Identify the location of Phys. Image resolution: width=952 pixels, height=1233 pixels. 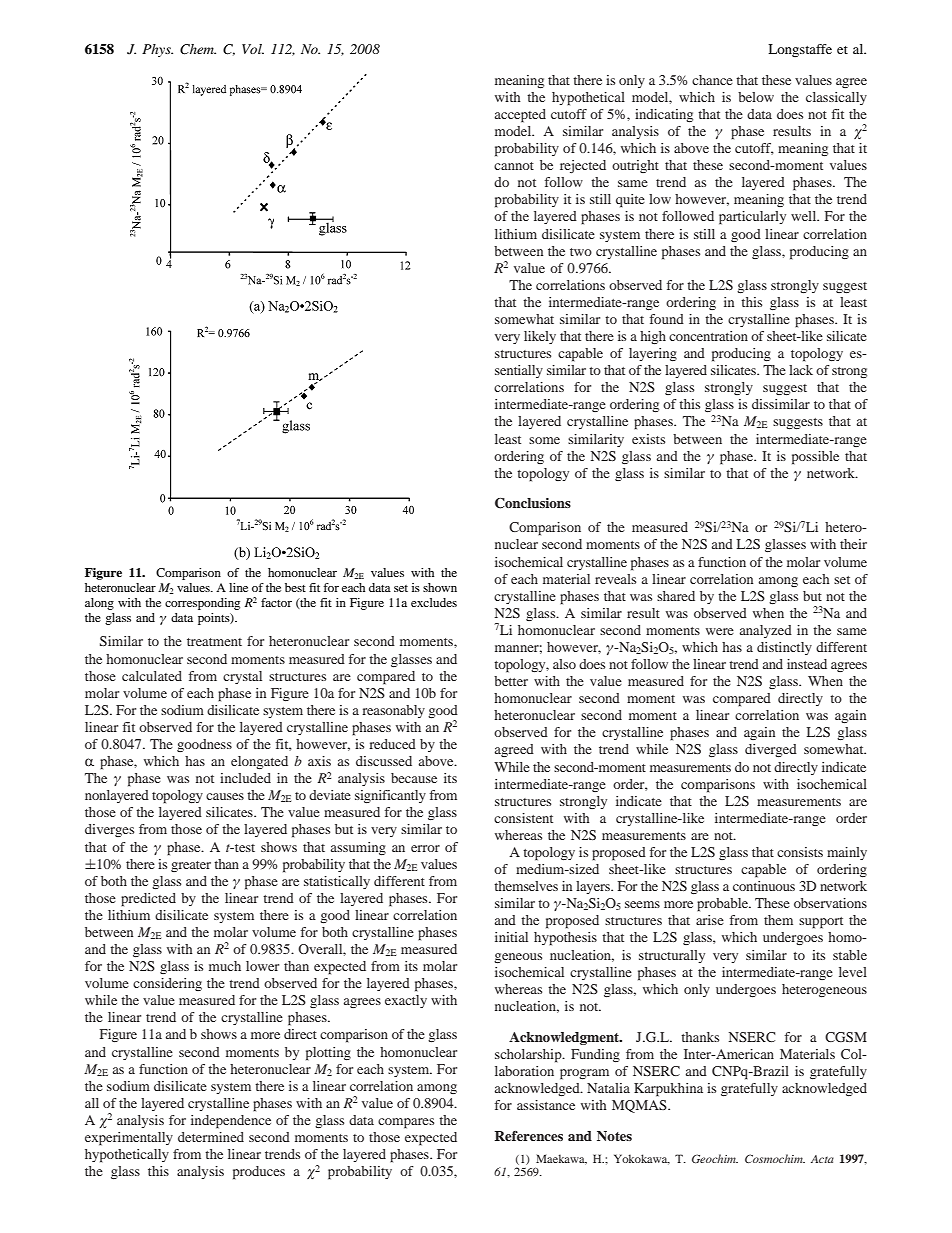
(157, 50).
